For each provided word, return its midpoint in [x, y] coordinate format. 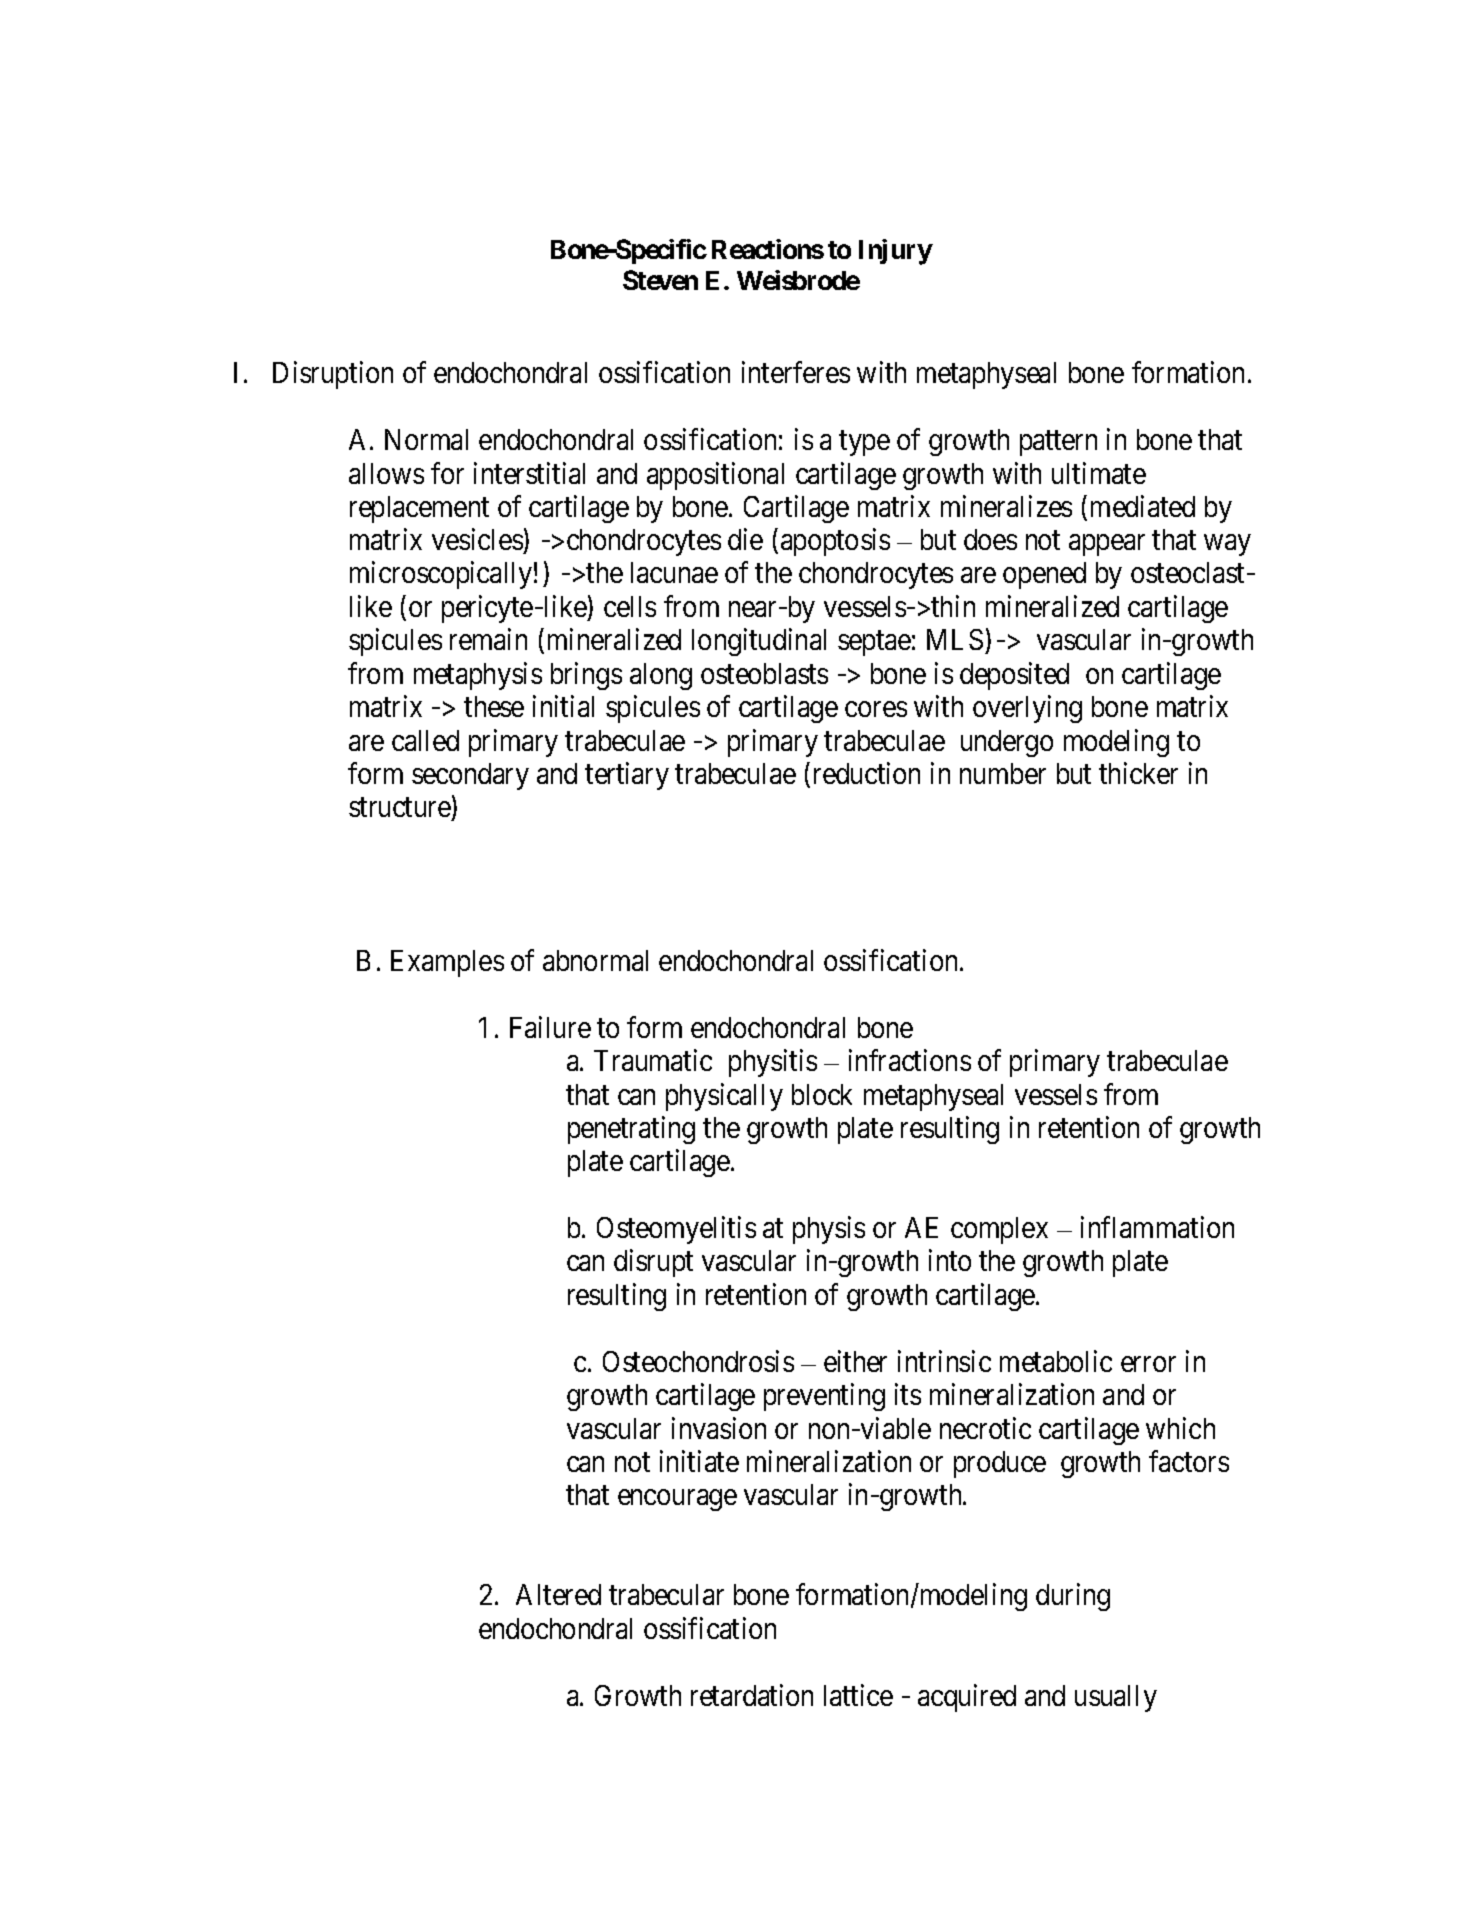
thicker [1138, 773]
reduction [867, 773]
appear [1107, 545]
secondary [470, 776]
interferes [796, 372]
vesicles [478, 541]
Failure [550, 1027]
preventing [824, 1397]
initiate [699, 1461]
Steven [660, 280]
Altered [558, 1594]
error [1148, 1364]
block [822, 1094]
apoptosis [835, 542]
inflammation [1157, 1227]
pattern [1058, 443]
